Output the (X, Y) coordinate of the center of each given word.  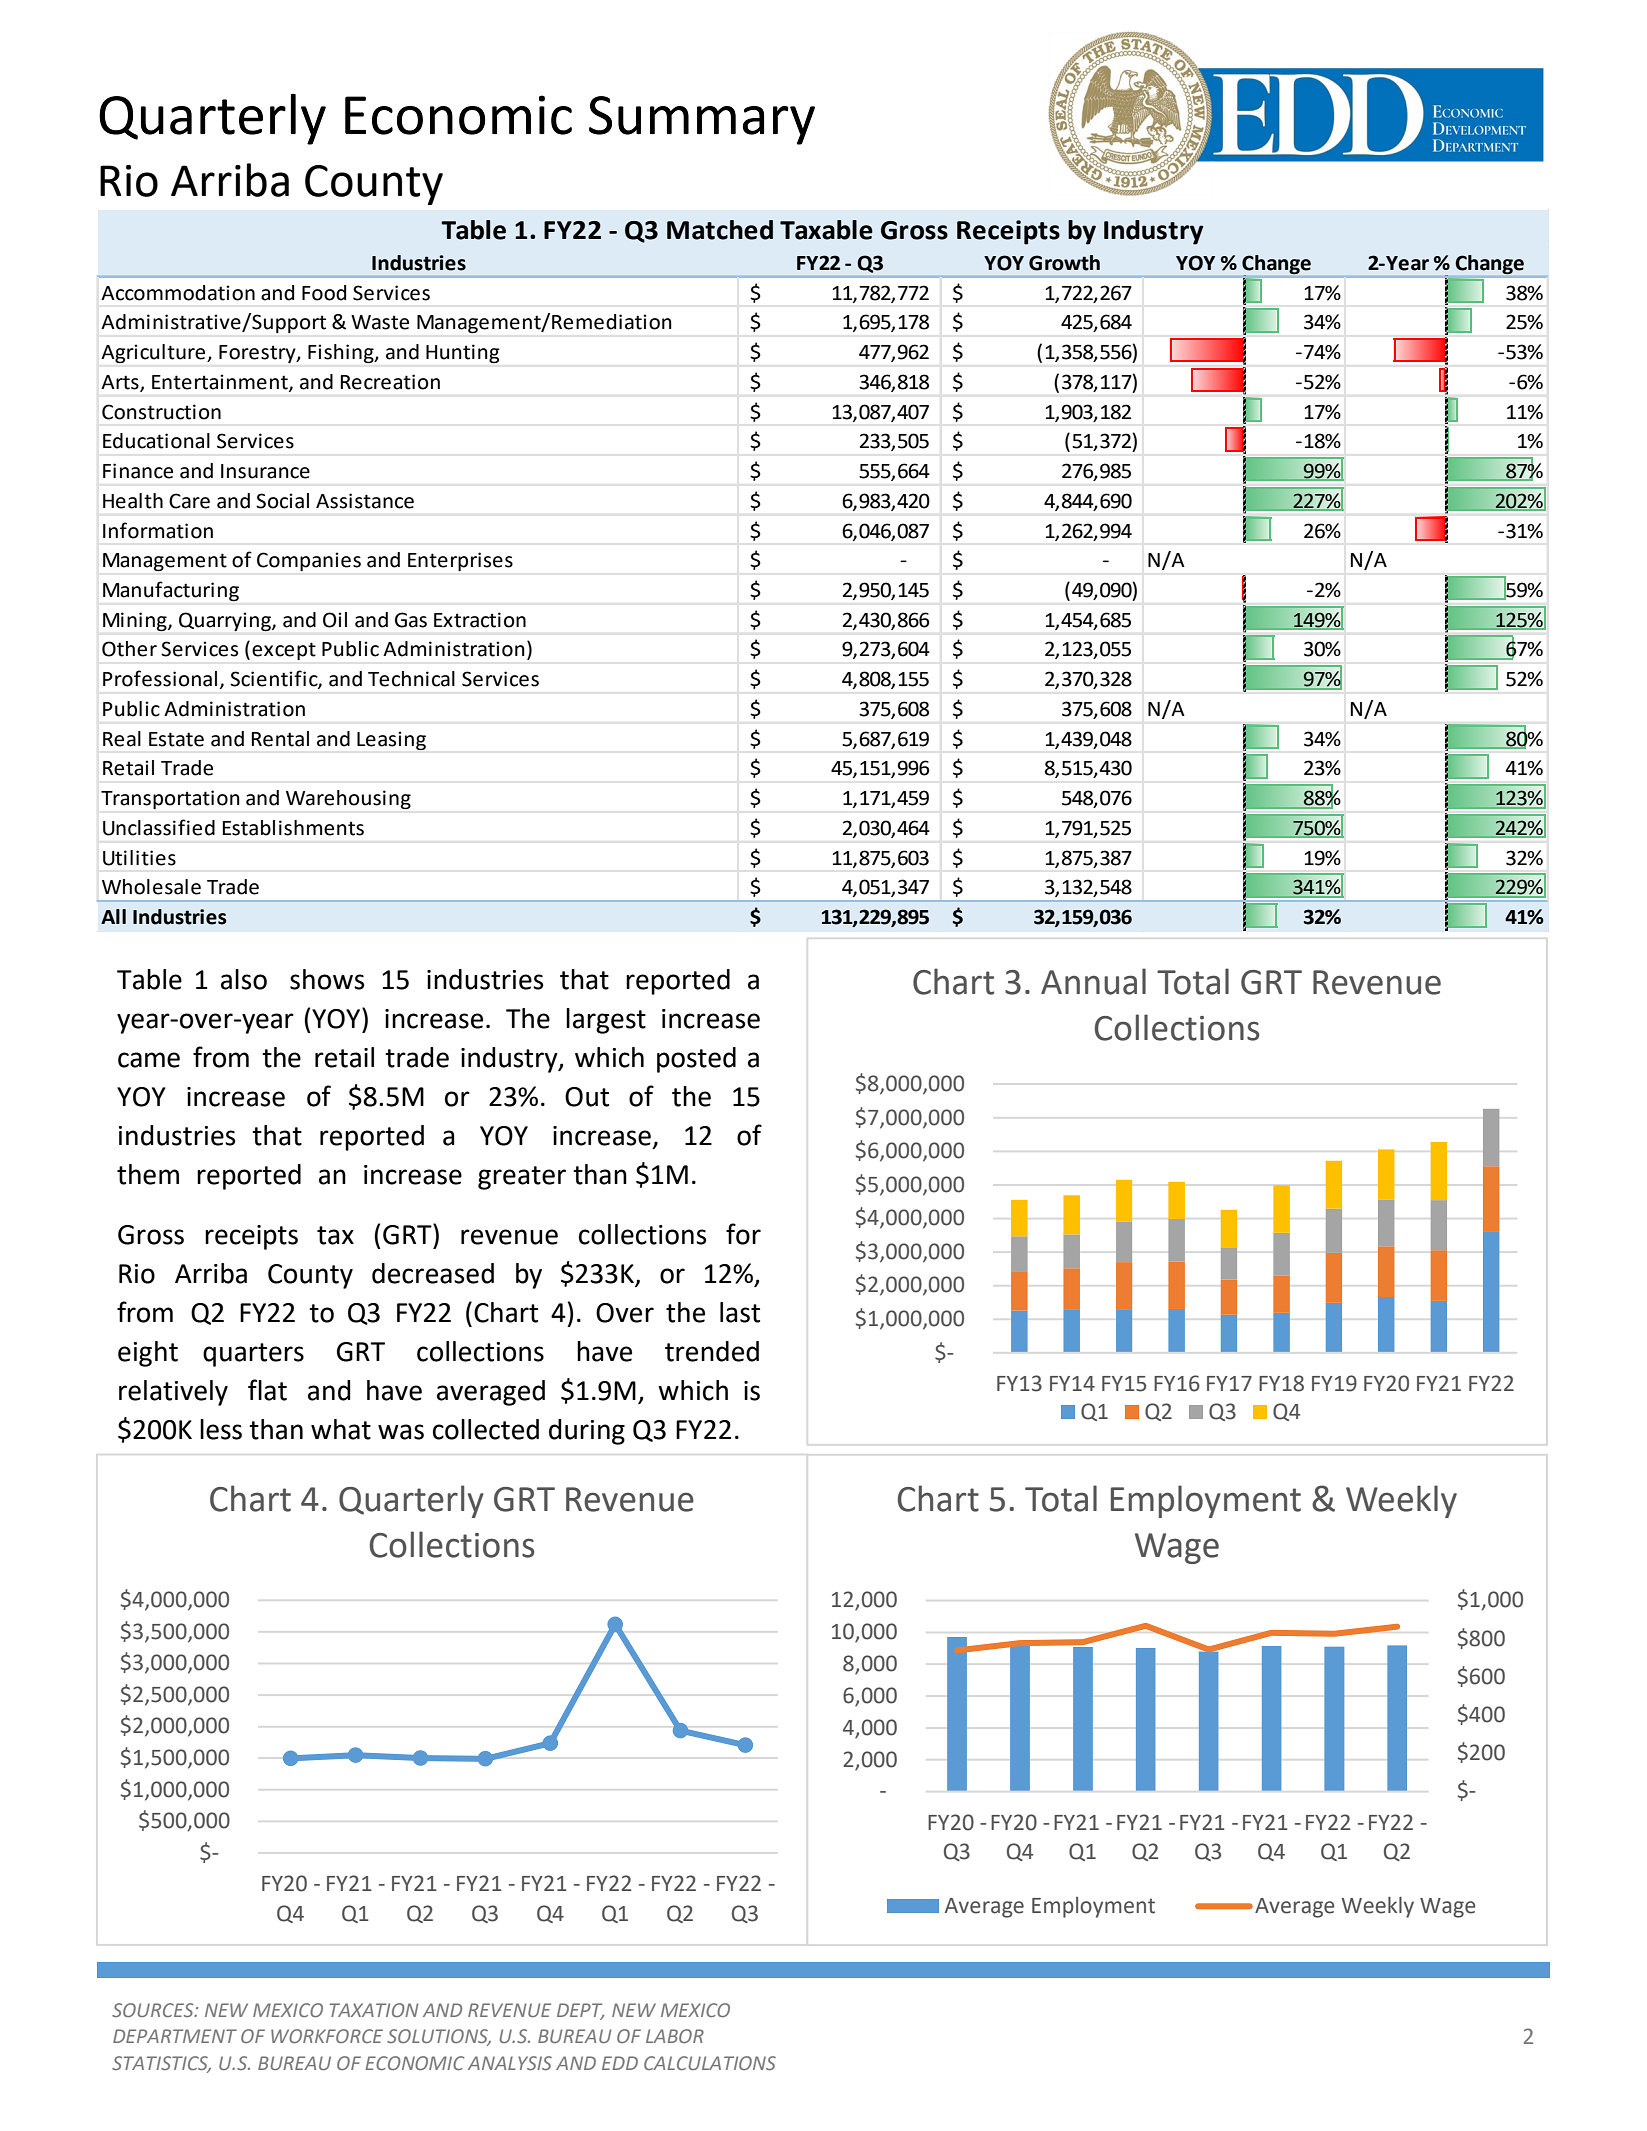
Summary (702, 120)
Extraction (480, 620)
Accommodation (178, 293)
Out (587, 1097)
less (221, 1429)
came (149, 1060)
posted (696, 1060)
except (284, 651)
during (587, 1432)
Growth (1064, 263)
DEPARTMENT (175, 2036)
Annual (1093, 981)
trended (712, 1351)
